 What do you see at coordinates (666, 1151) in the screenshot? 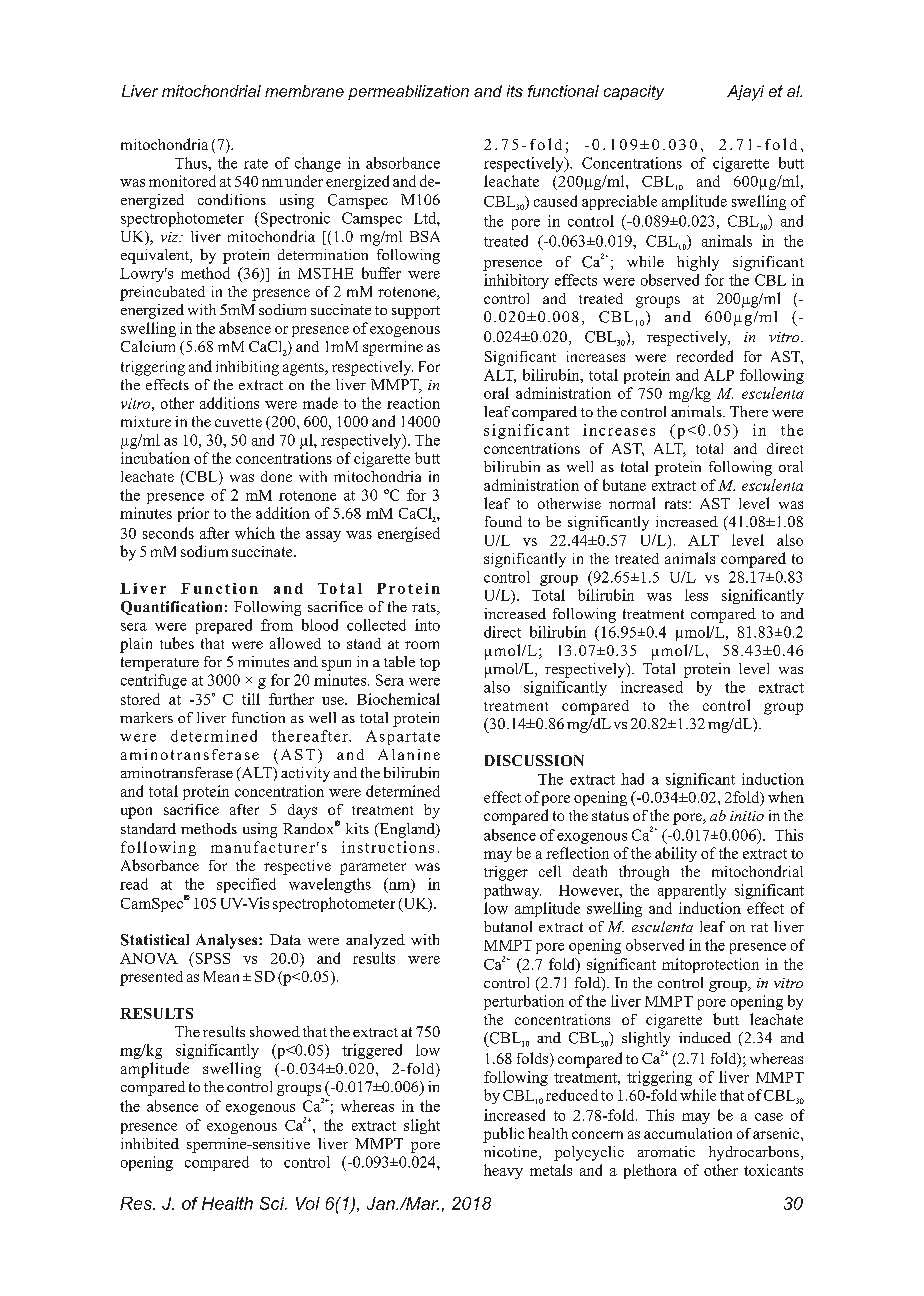
I see `aromatic` at bounding box center [666, 1151].
